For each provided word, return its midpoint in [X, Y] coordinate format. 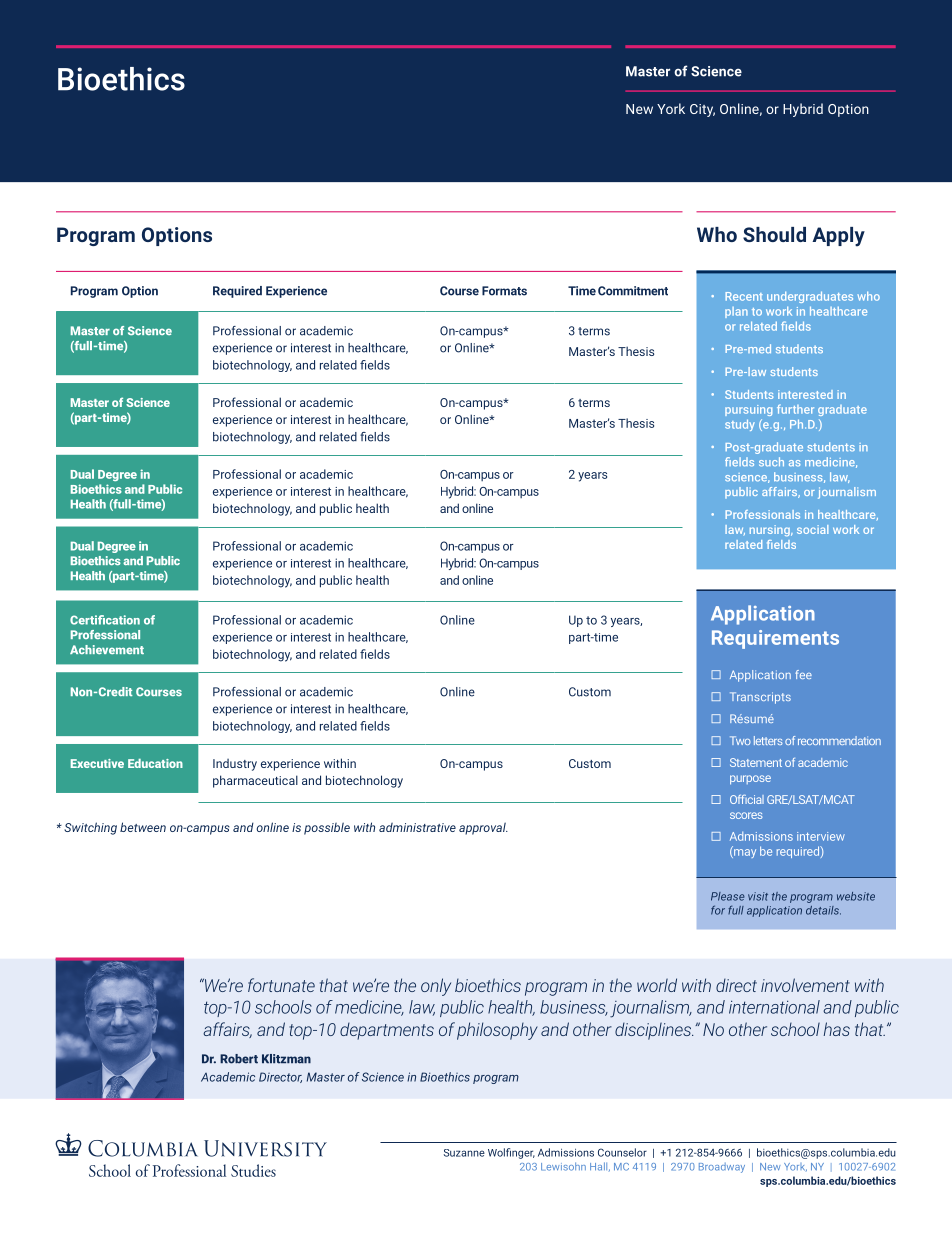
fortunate [281, 985]
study [740, 425]
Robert [239, 1059]
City [702, 110]
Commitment [633, 291]
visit [758, 896]
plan [736, 312]
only [436, 987]
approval [483, 828]
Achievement [107, 649]
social [812, 529]
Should [774, 234]
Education [155, 763]
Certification [105, 620]
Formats [504, 291]
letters [768, 740]
